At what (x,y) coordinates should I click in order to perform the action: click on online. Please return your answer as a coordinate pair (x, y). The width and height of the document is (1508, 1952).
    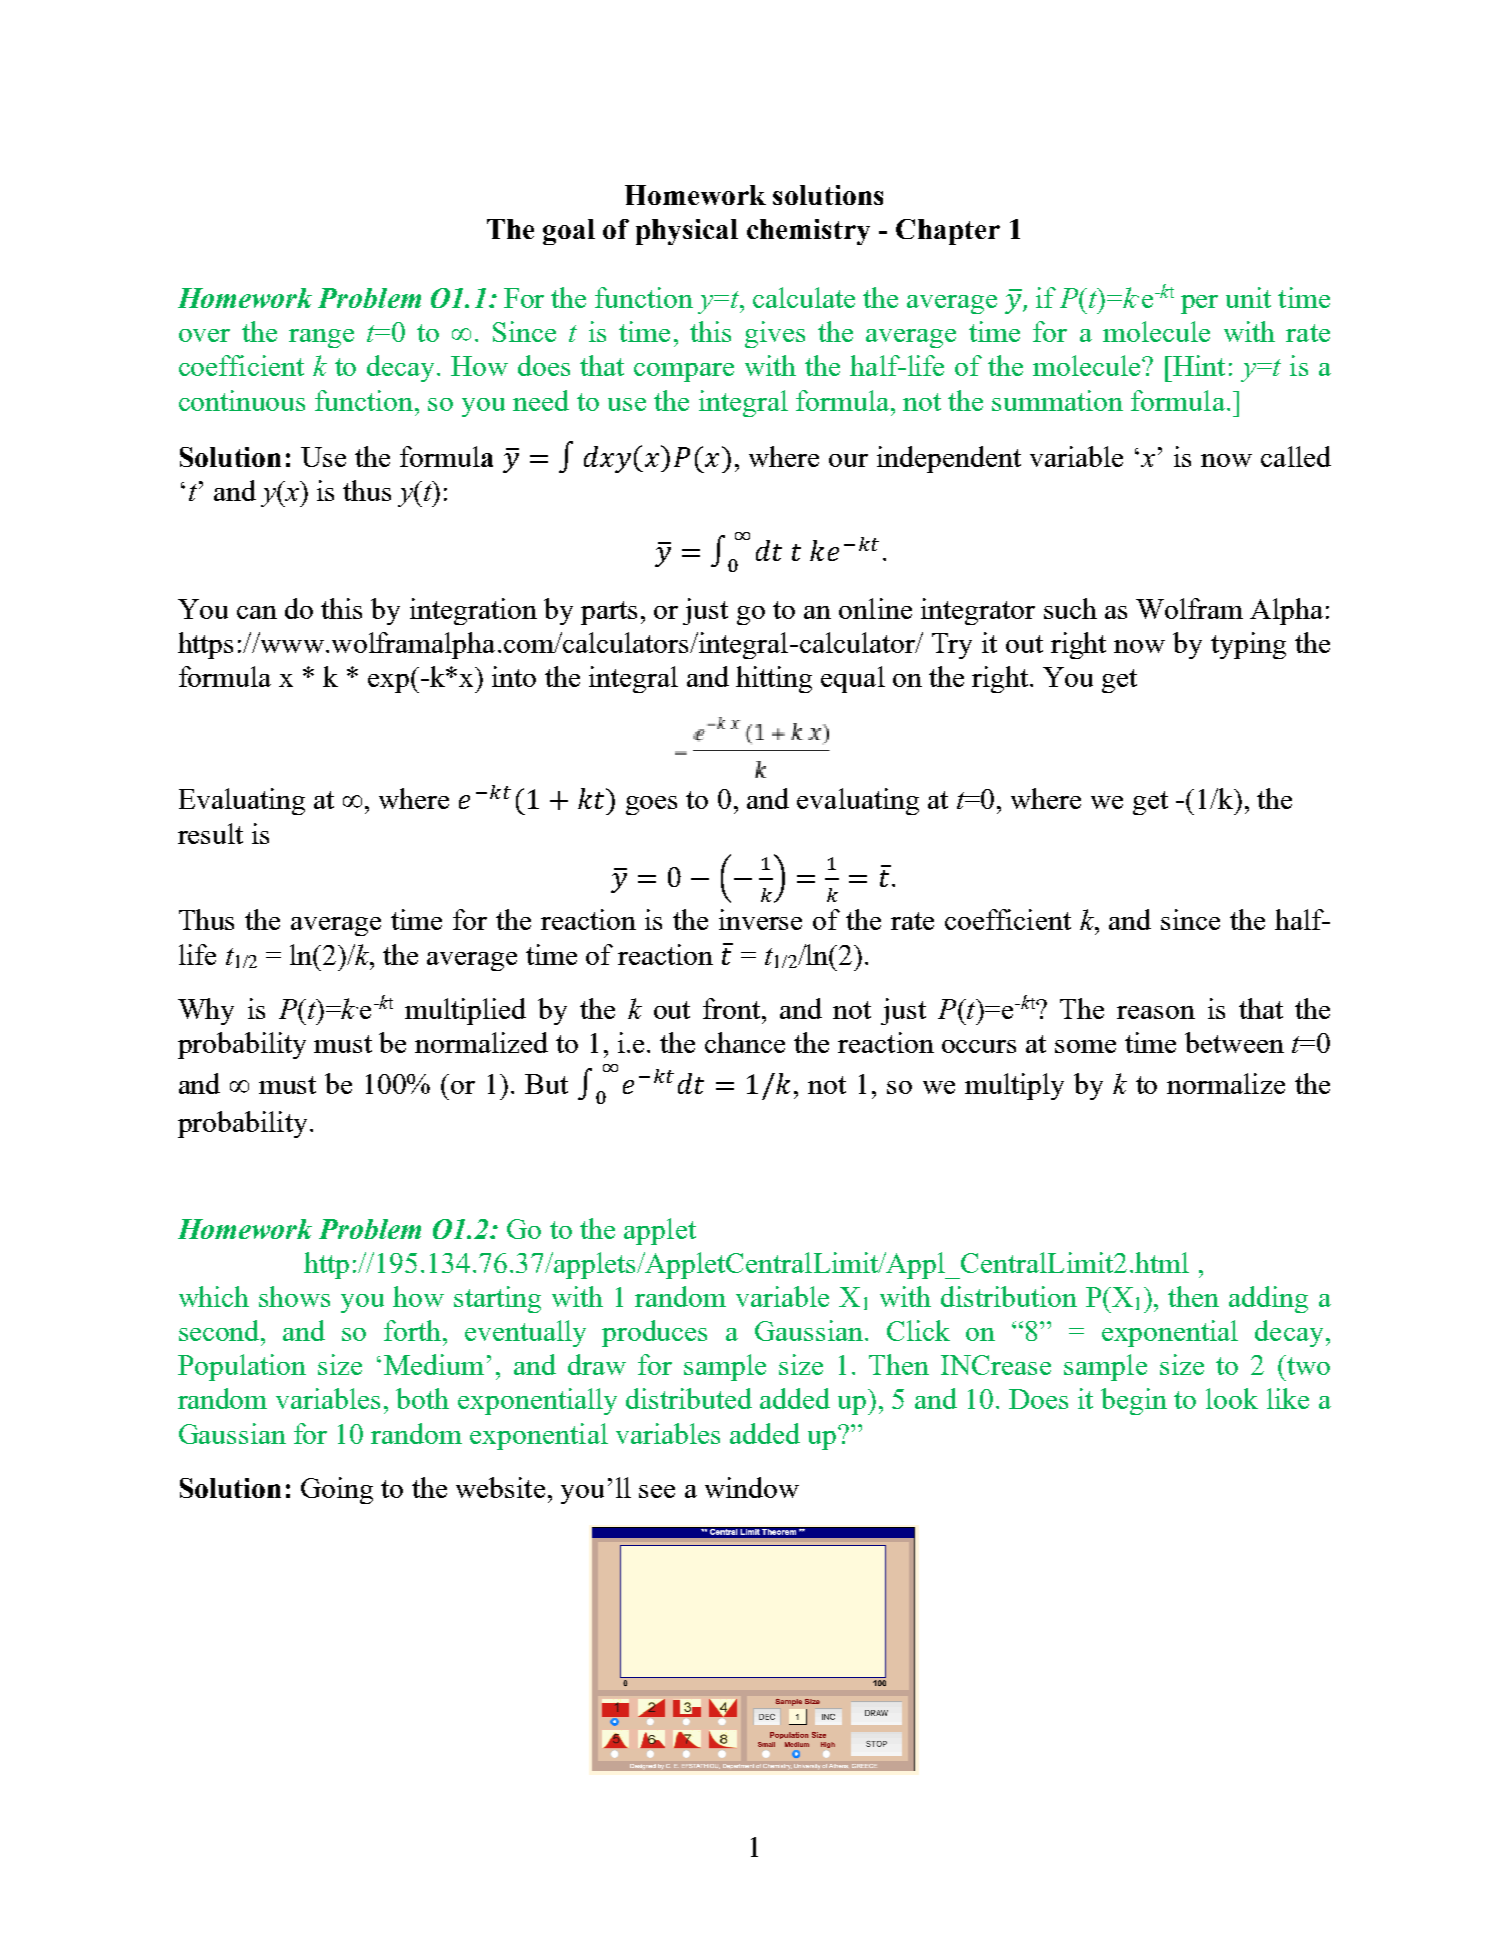
    Looking at the image, I should click on (875, 608).
